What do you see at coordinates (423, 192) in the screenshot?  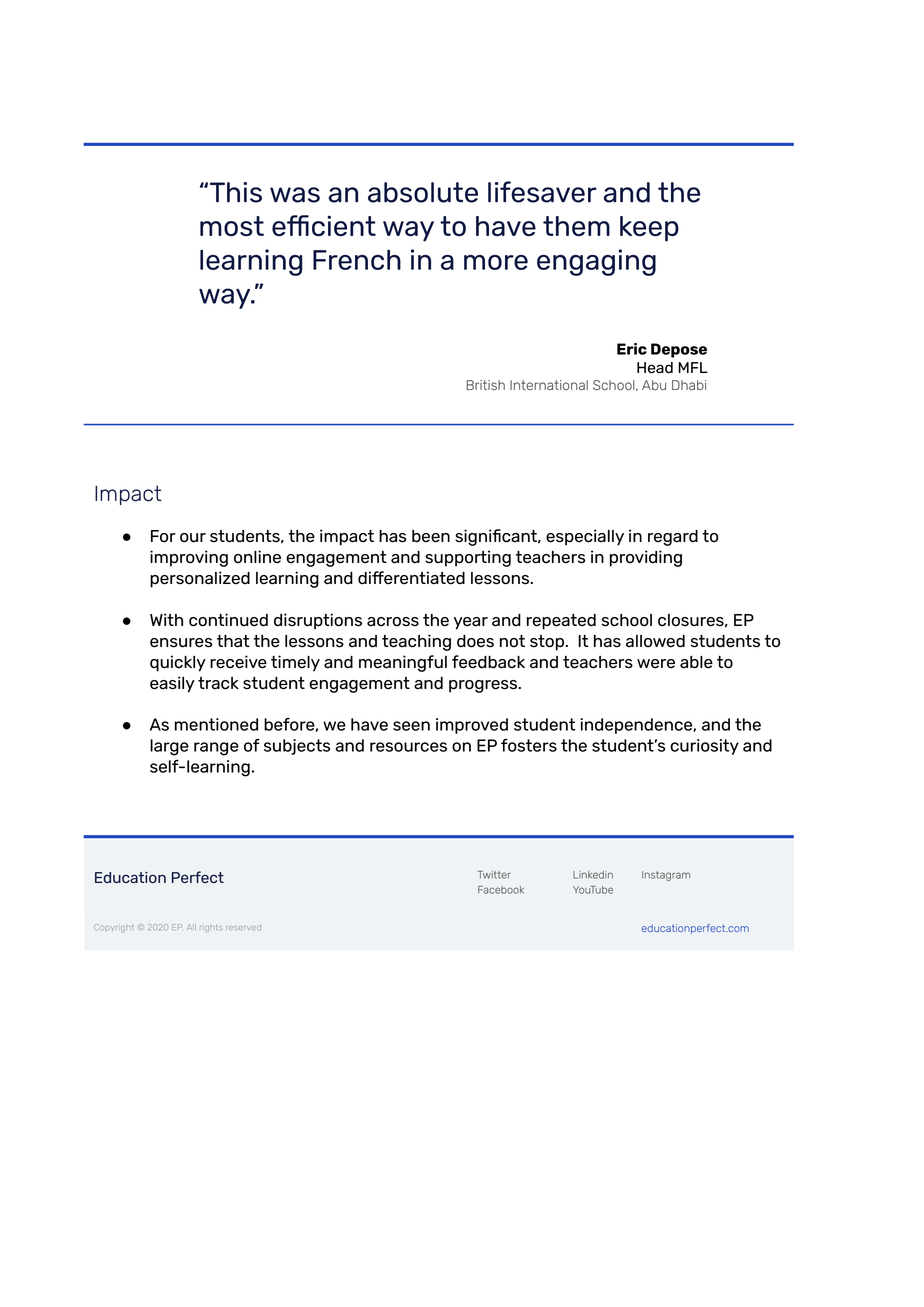 I see `absolute` at bounding box center [423, 192].
